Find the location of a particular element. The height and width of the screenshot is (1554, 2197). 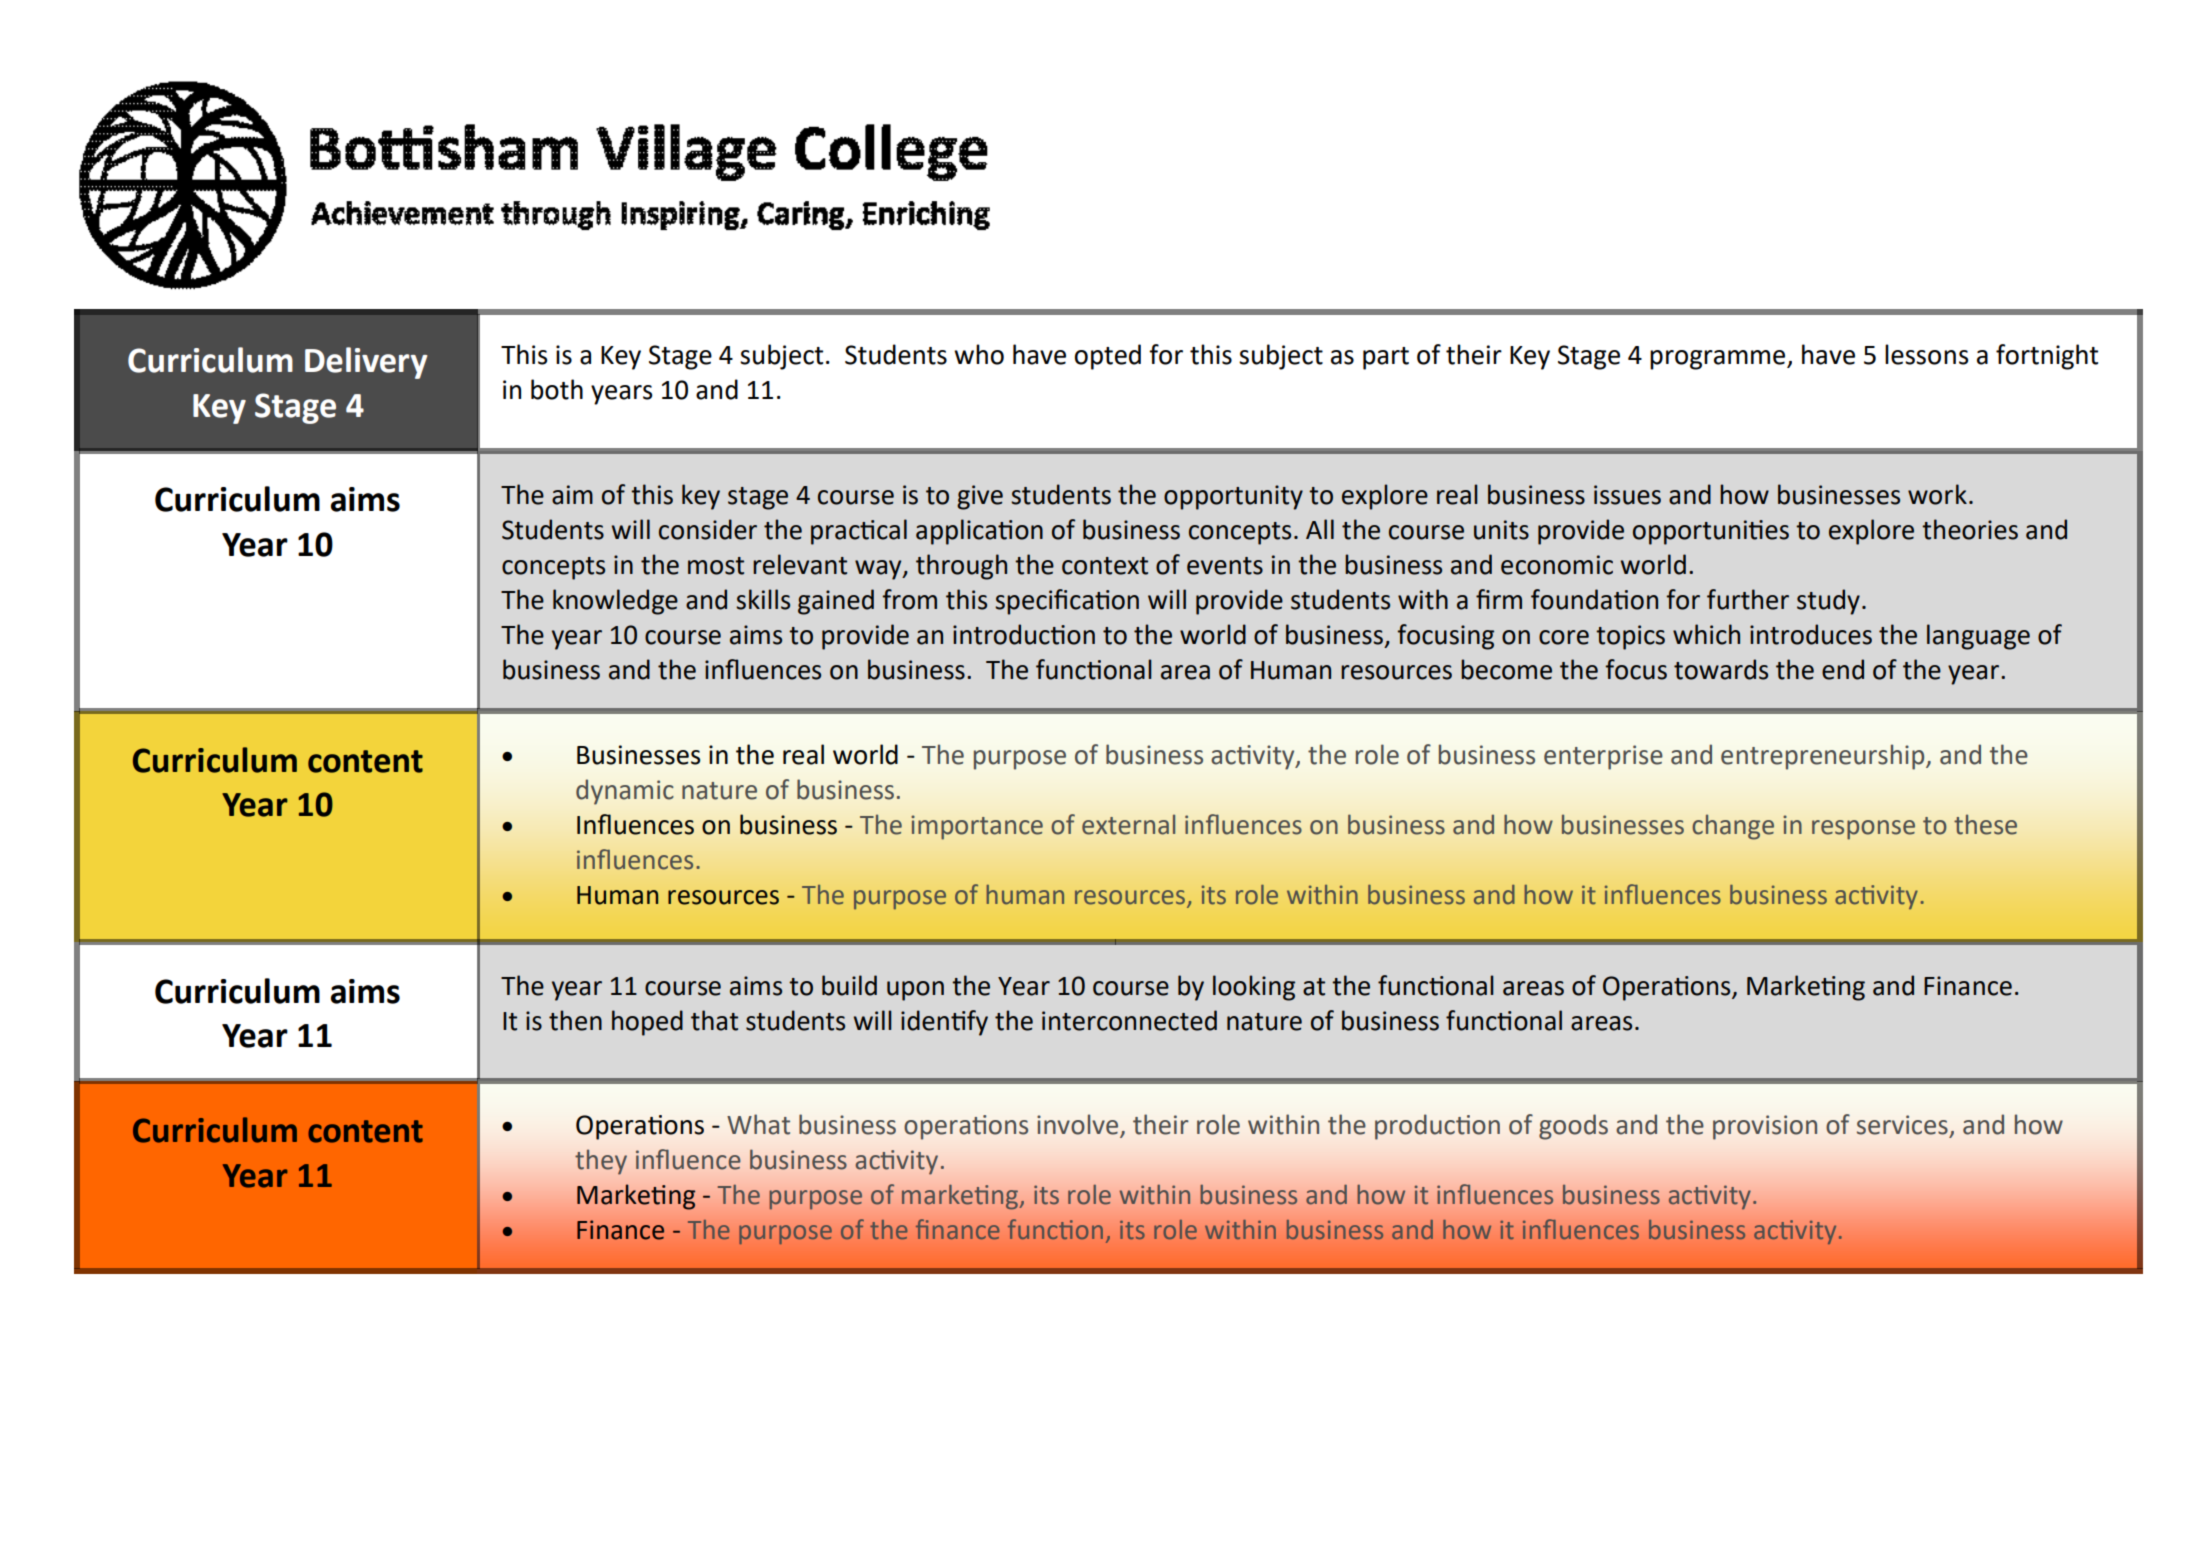

opted is located at coordinates (1108, 357).
